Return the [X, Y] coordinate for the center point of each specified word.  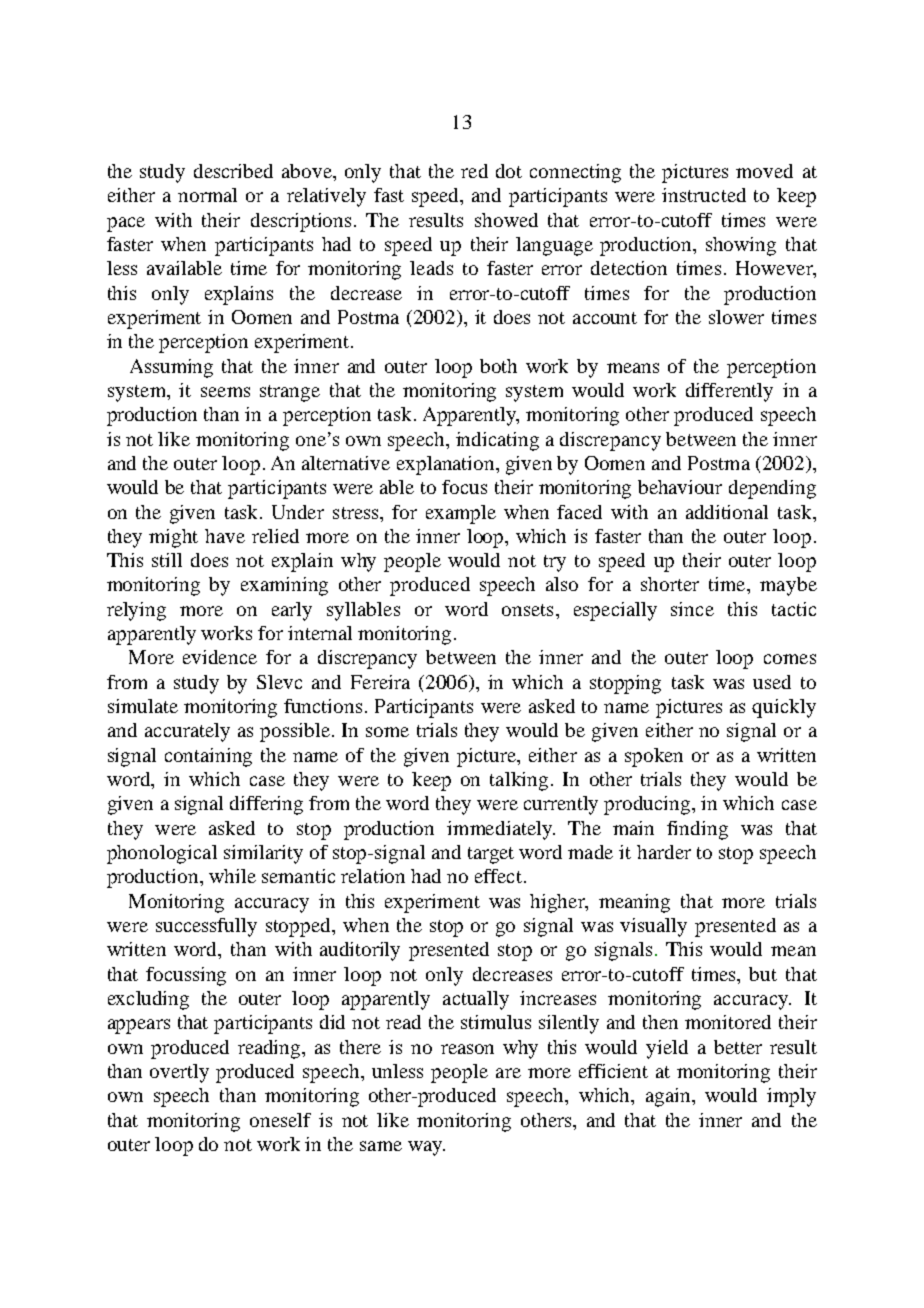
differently [729, 392]
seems [225, 392]
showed [506, 220]
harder [664, 852]
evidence [220, 657]
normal [207, 195]
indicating [497, 441]
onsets [527, 610]
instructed [704, 195]
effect [498, 876]
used [772, 682]
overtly [179, 1073]
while [232, 876]
